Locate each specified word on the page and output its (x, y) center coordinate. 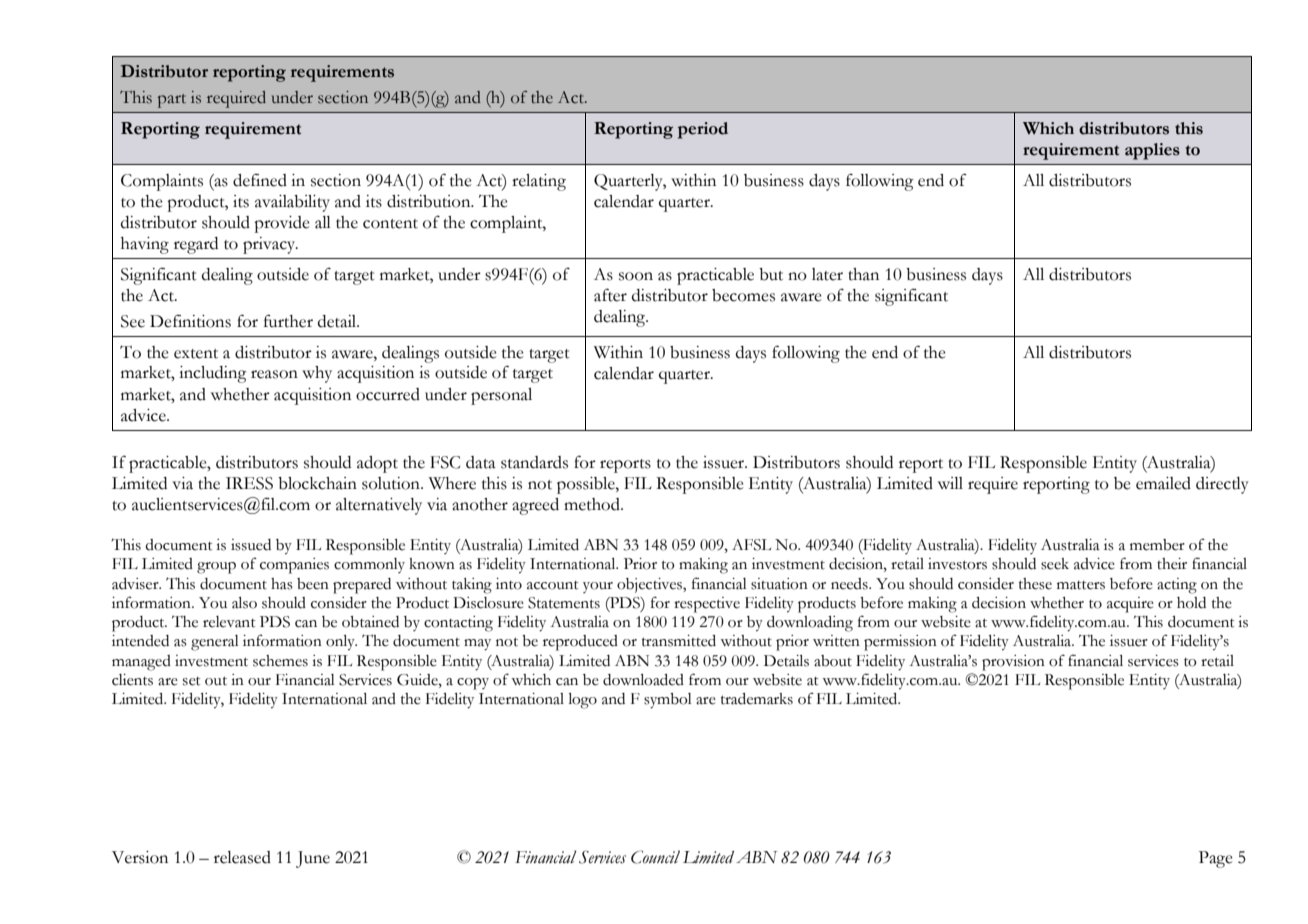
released (242, 857)
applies (1152, 151)
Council (655, 857)
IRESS (249, 483)
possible (587, 485)
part (172, 101)
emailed (1163, 483)
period (703, 130)
